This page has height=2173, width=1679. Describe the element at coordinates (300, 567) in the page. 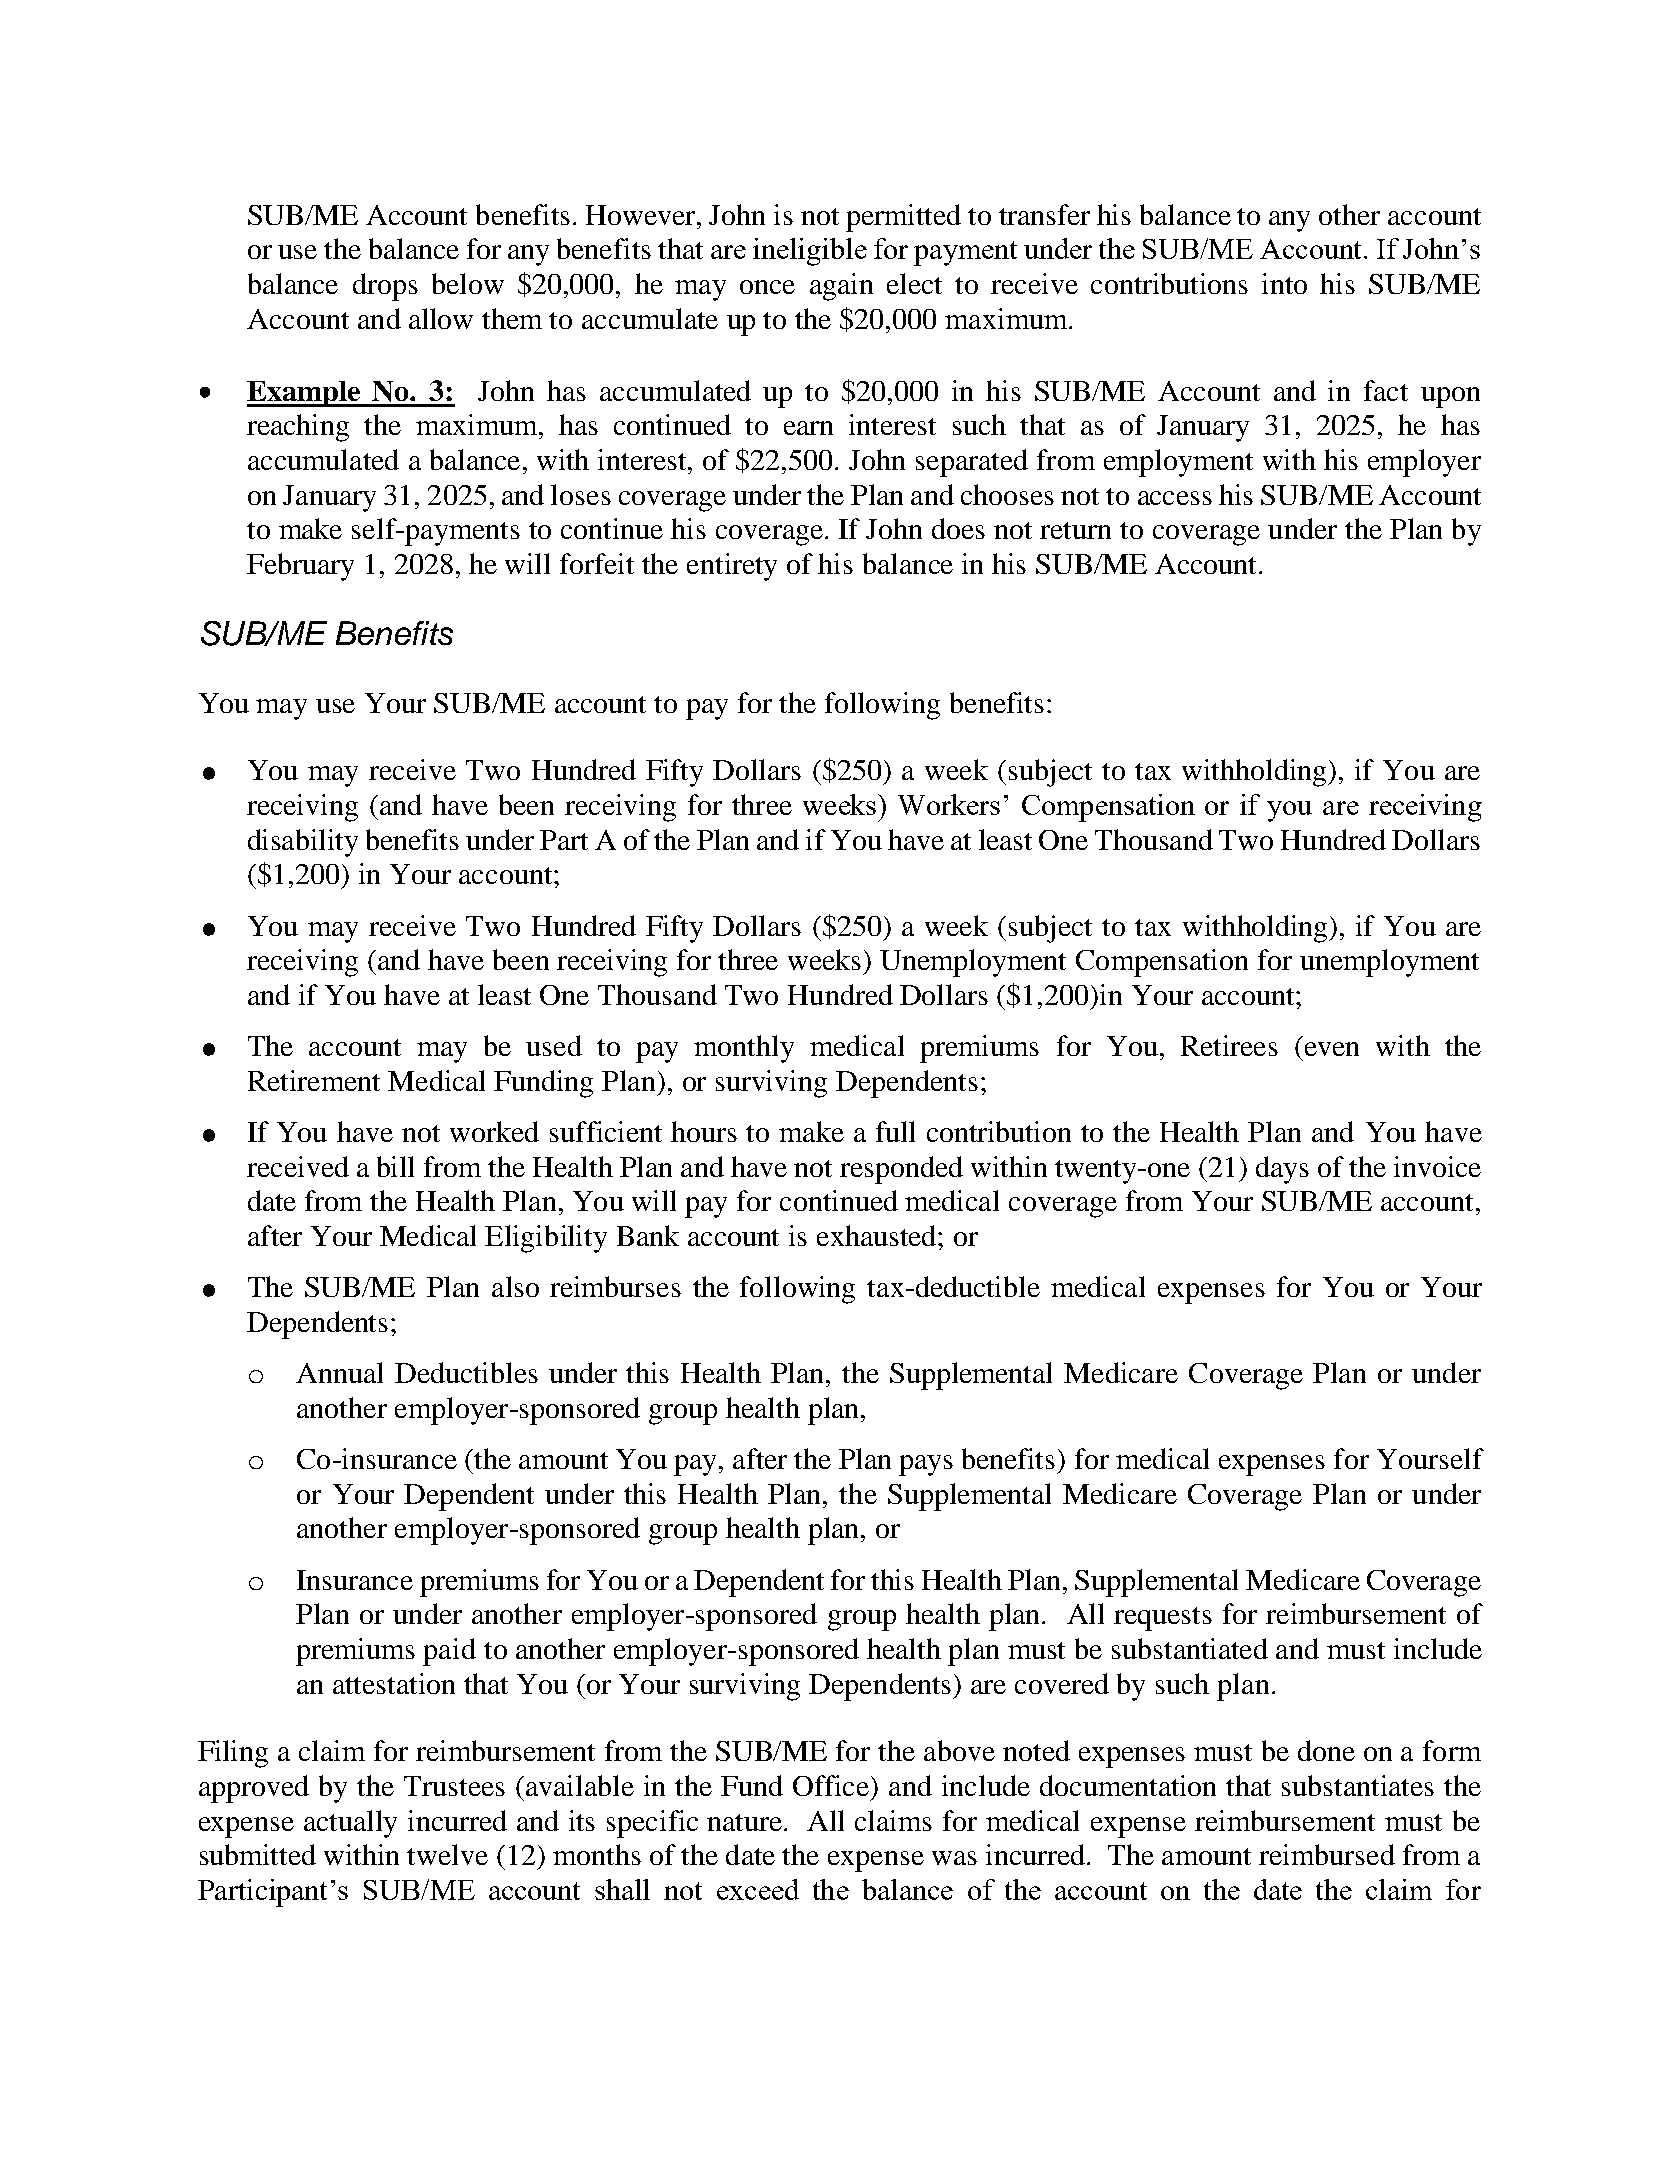

I see `February` at that location.
